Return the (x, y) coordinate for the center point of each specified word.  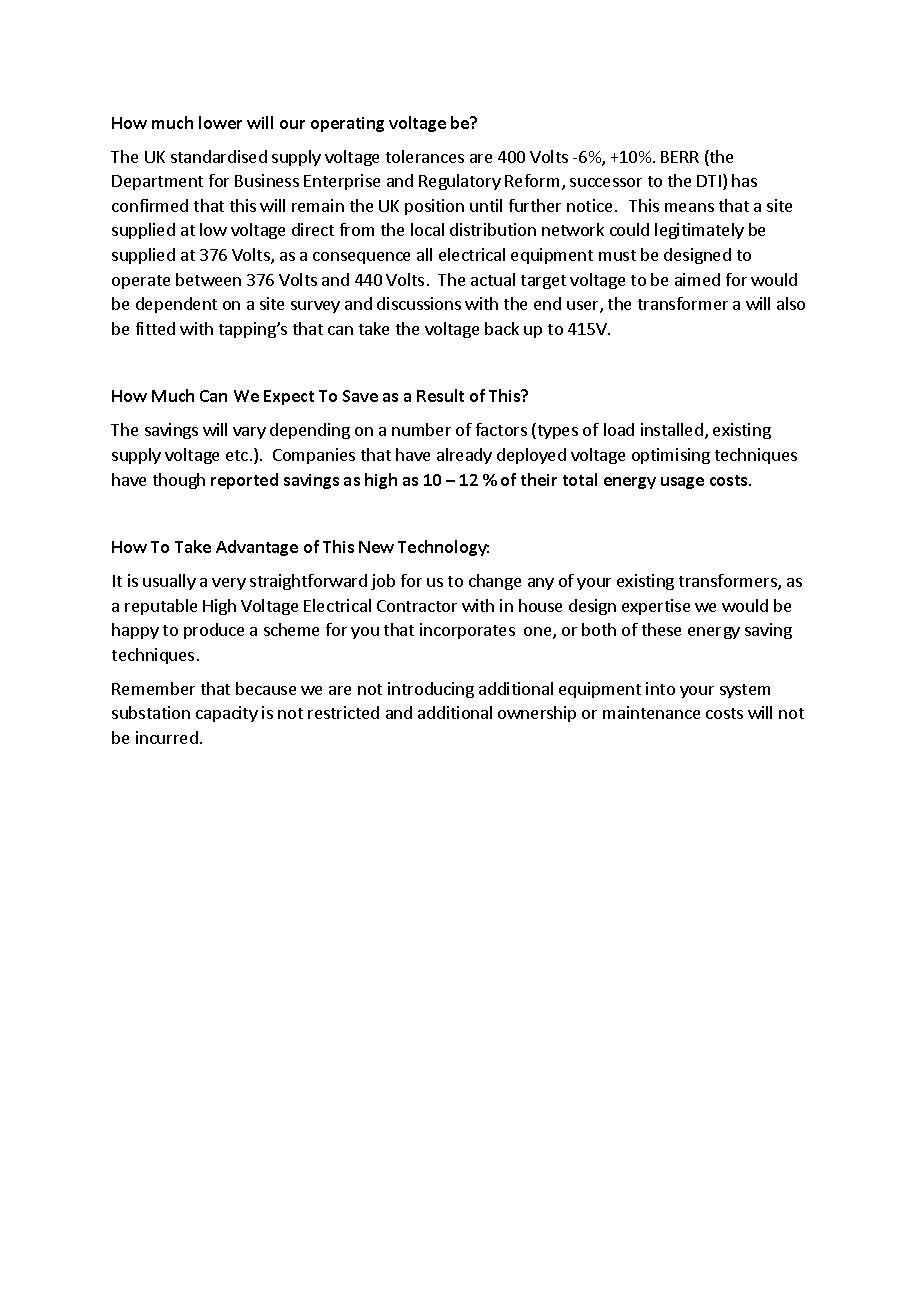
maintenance (651, 712)
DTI (709, 181)
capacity (227, 714)
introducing (431, 690)
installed (672, 429)
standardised (219, 156)
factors (501, 429)
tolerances (425, 156)
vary (249, 433)
